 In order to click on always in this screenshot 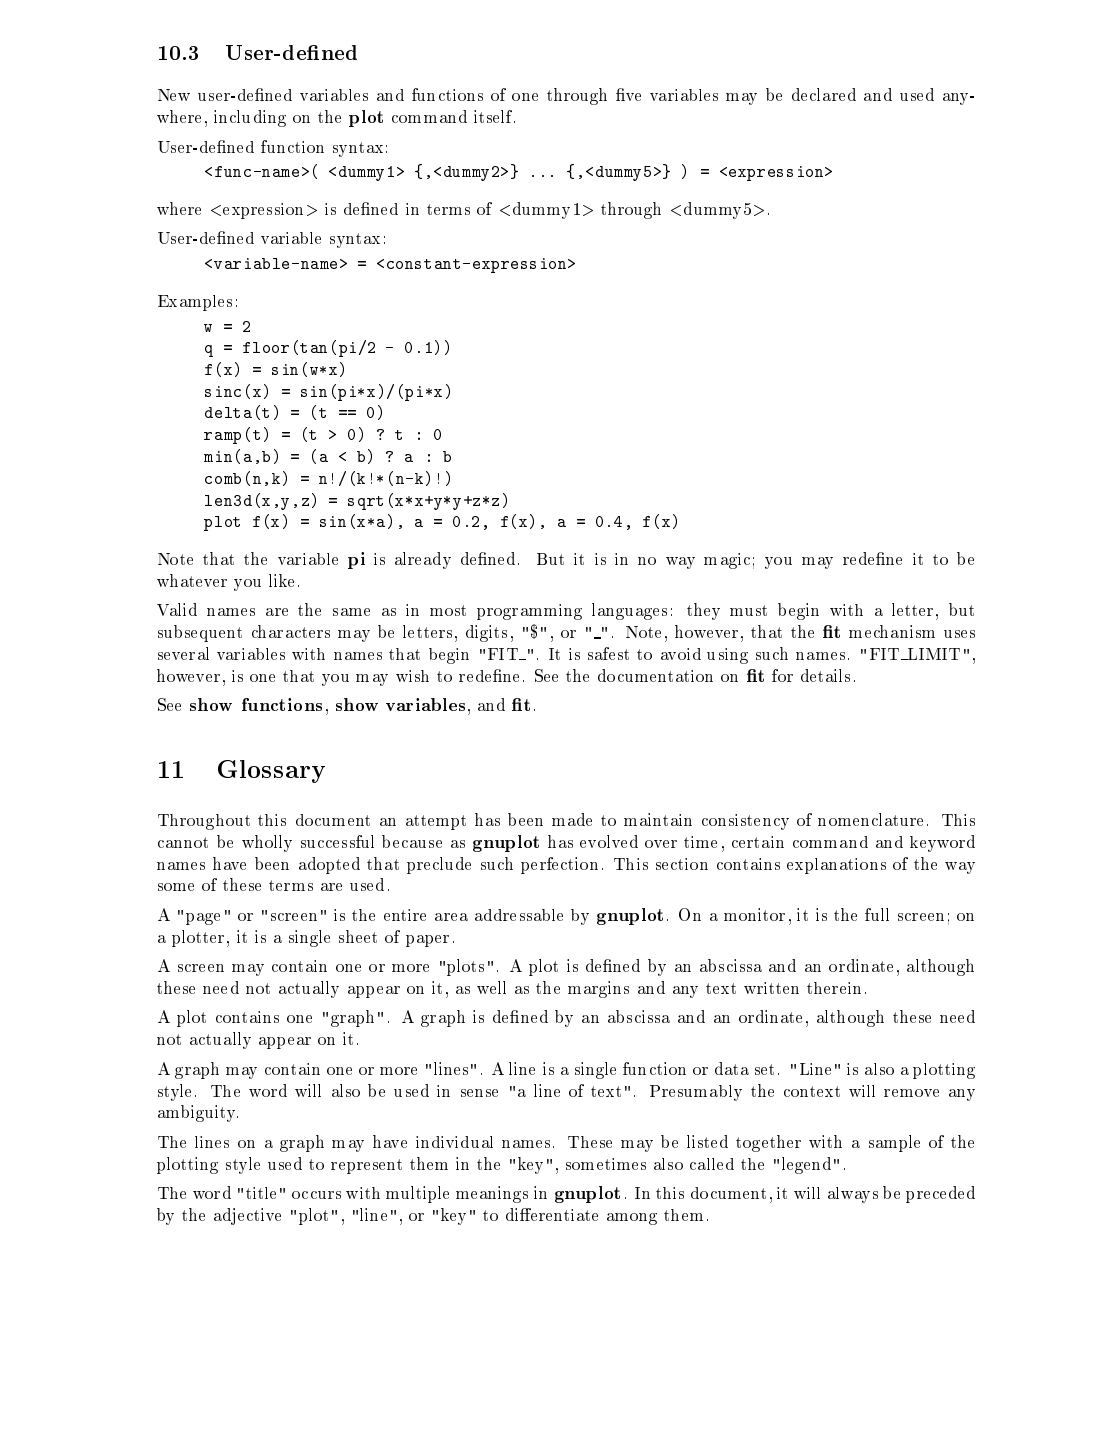, I will do `click(853, 1195)`.
